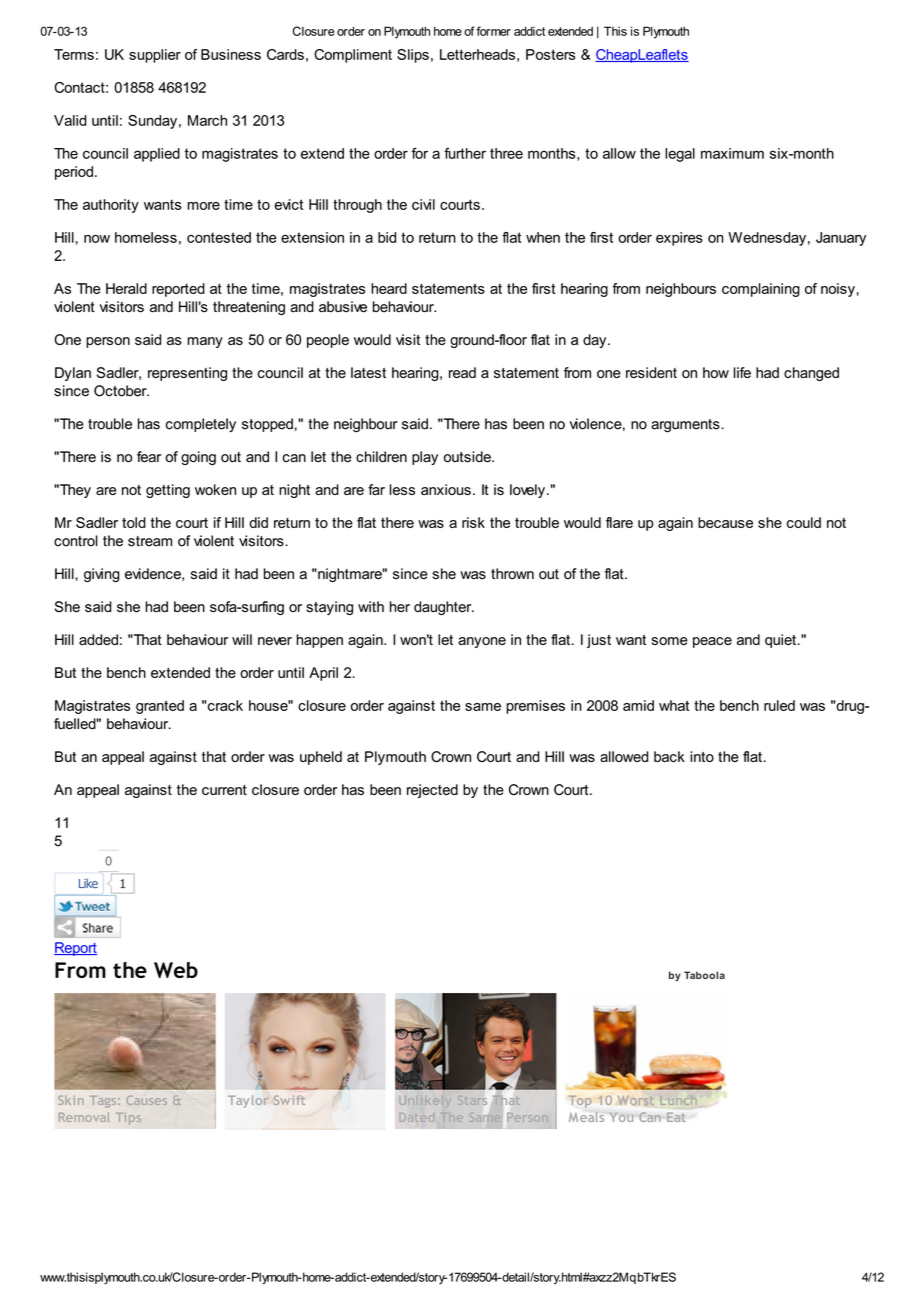  Describe the element at coordinates (150, 541) in the image. I see `stream` at that location.
